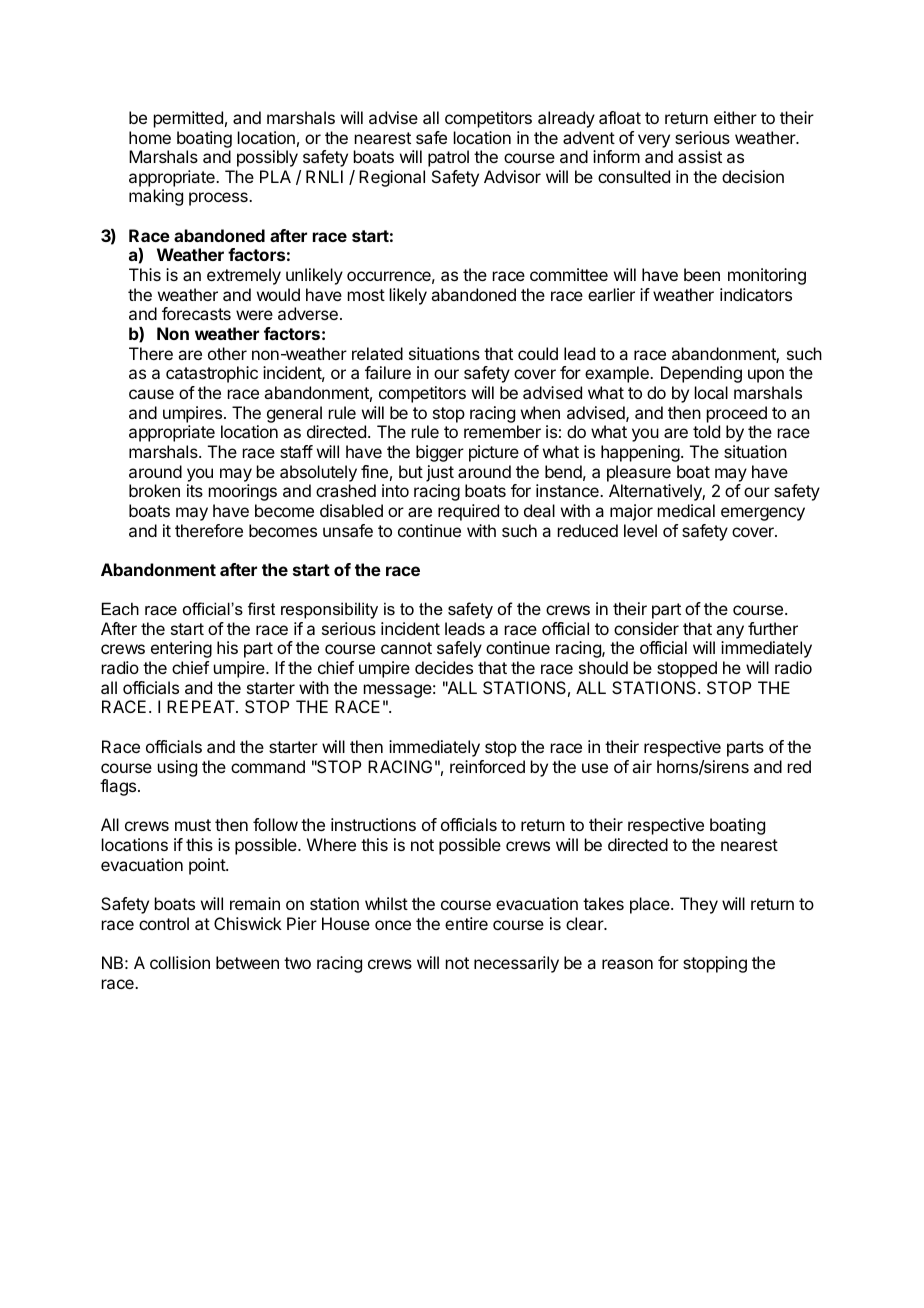 The height and width of the document is (1308, 924). I want to click on most, so click(366, 295).
